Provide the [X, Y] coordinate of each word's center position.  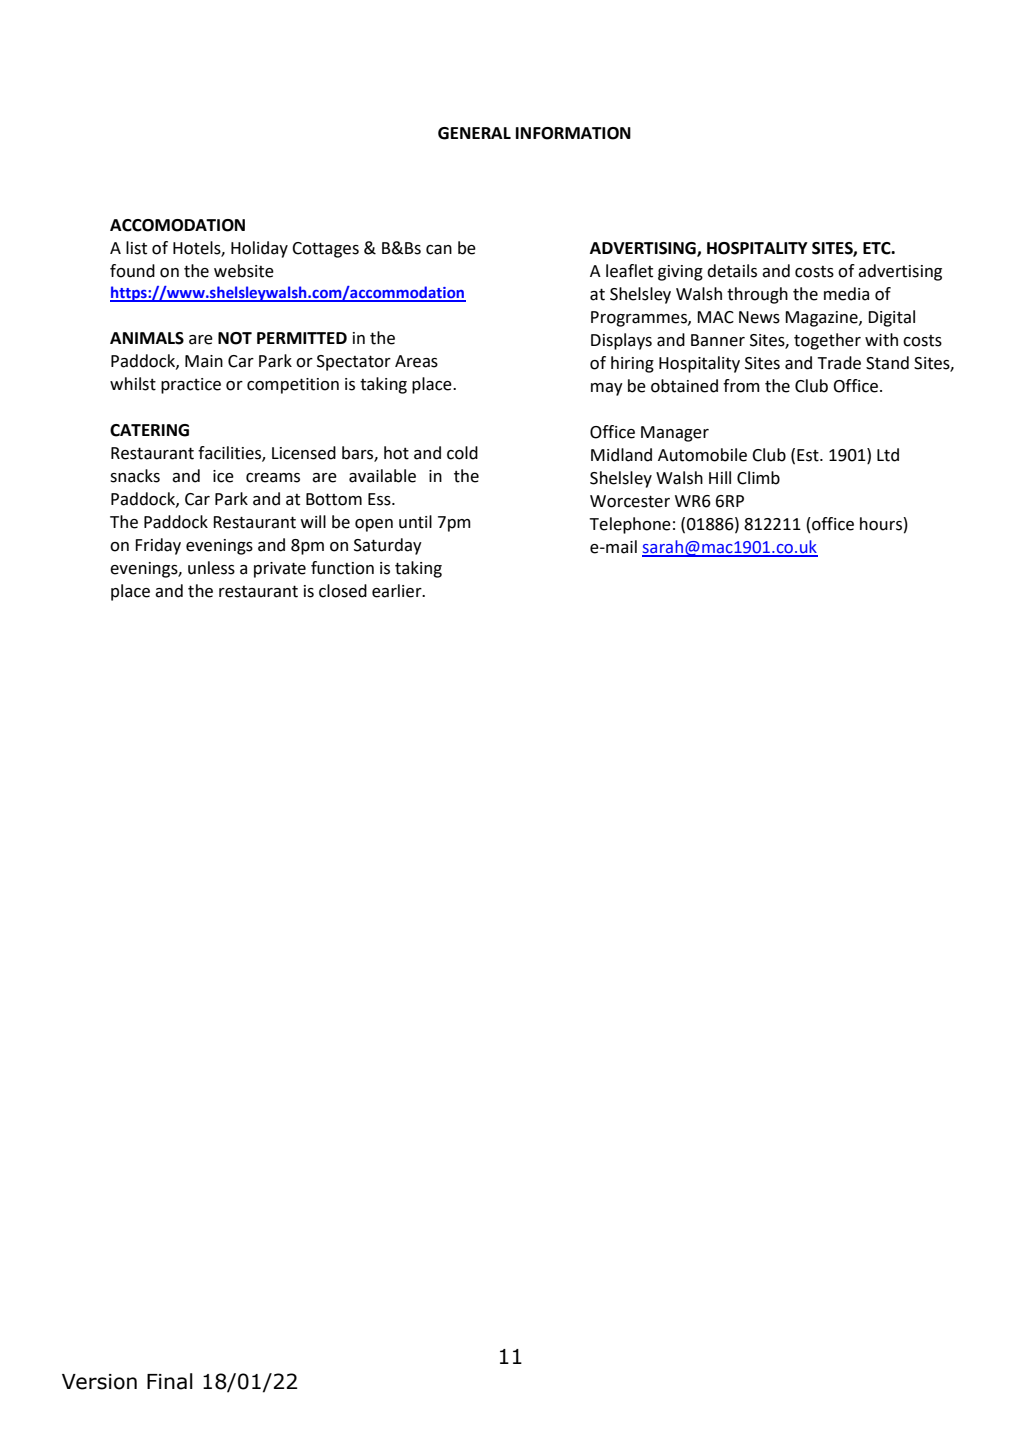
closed [343, 591]
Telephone [630, 525]
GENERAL [474, 133]
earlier [398, 591]
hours [882, 524]
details [732, 271]
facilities [230, 454]
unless [211, 568]
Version [99, 1382]
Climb [758, 478]
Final [170, 1381]
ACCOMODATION [177, 225]
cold [462, 453]
